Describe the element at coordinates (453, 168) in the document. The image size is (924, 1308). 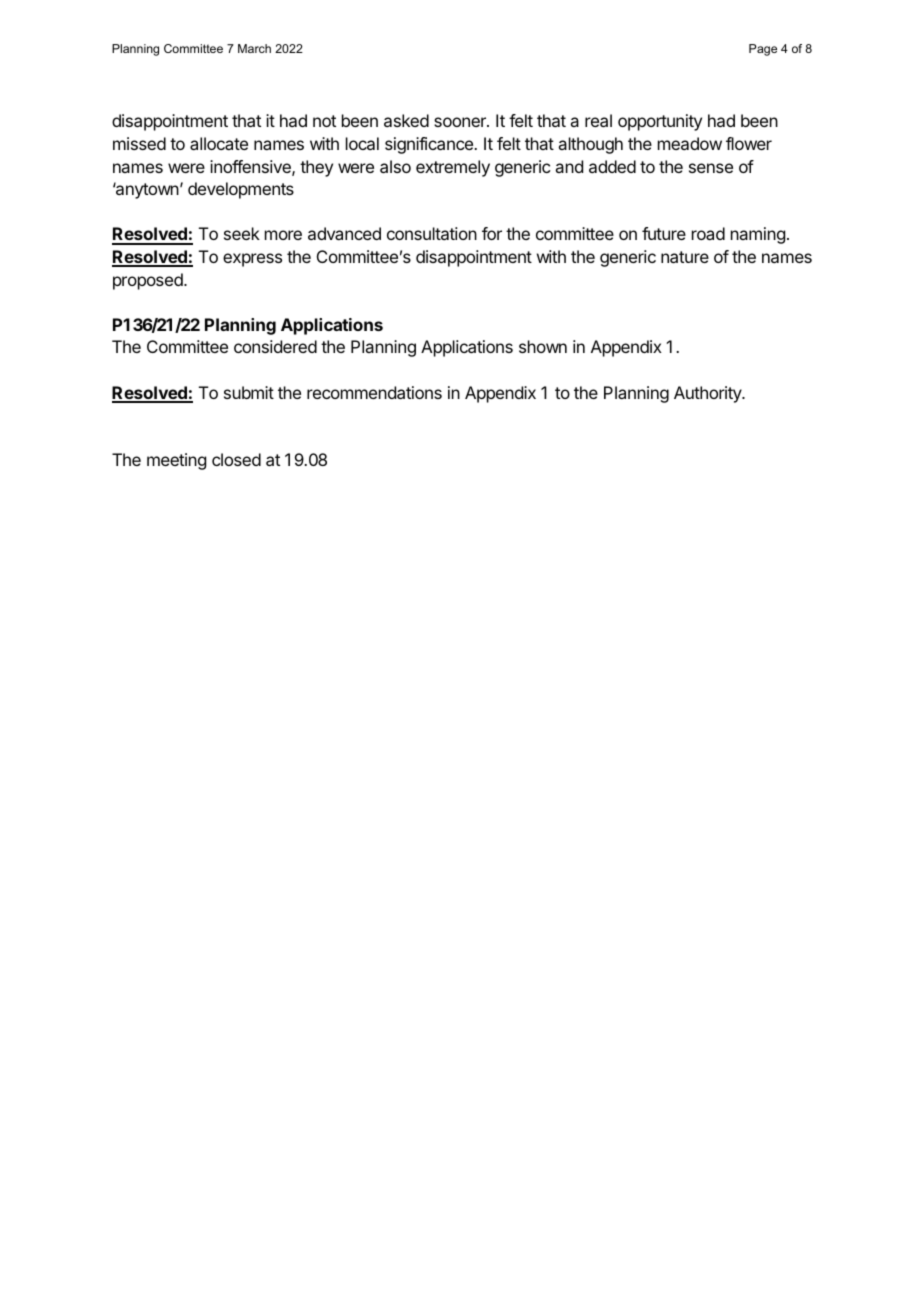
I see `extremely` at that location.
